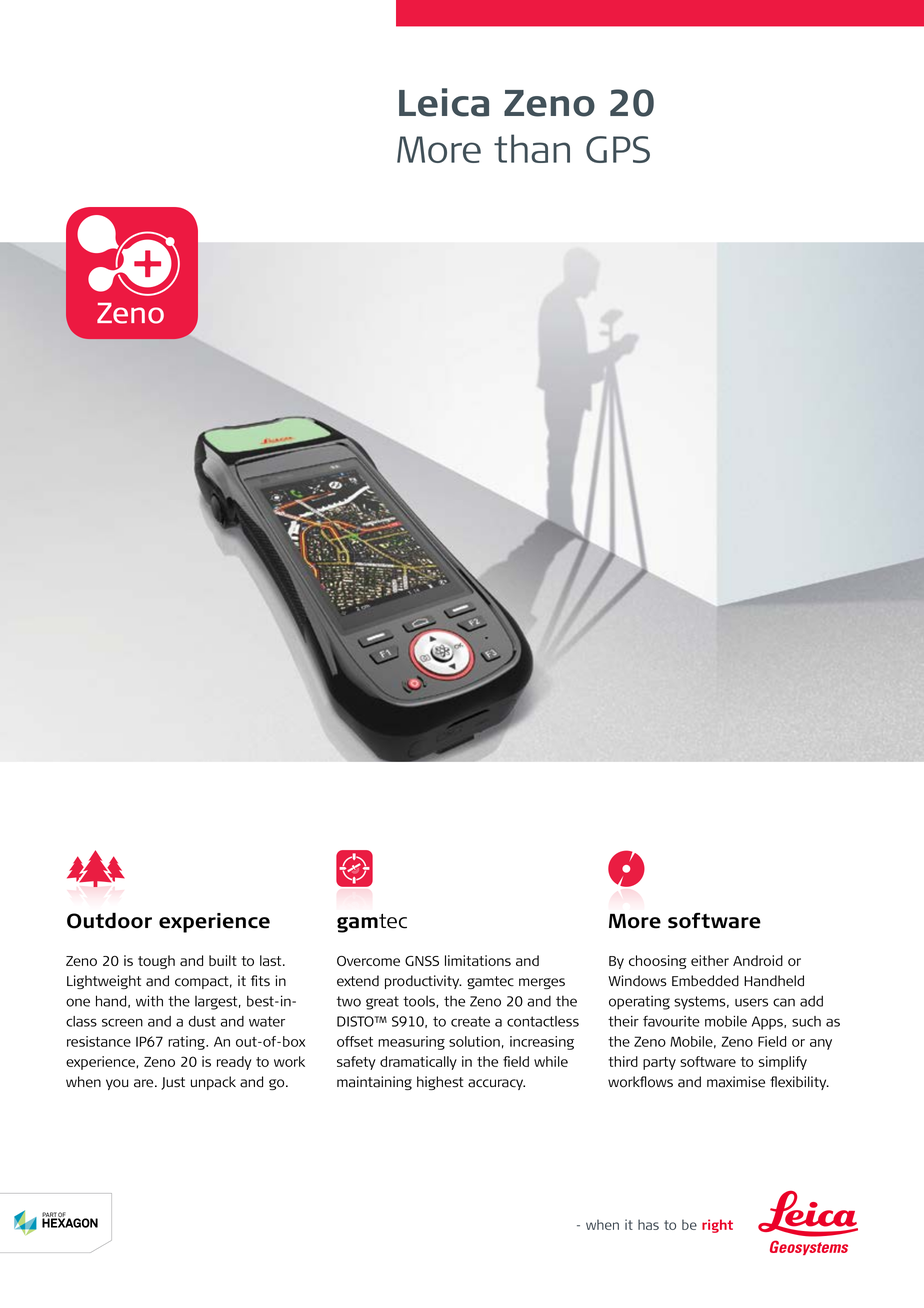  What do you see at coordinates (109, 920) in the image?
I see `Outdoor` at bounding box center [109, 920].
